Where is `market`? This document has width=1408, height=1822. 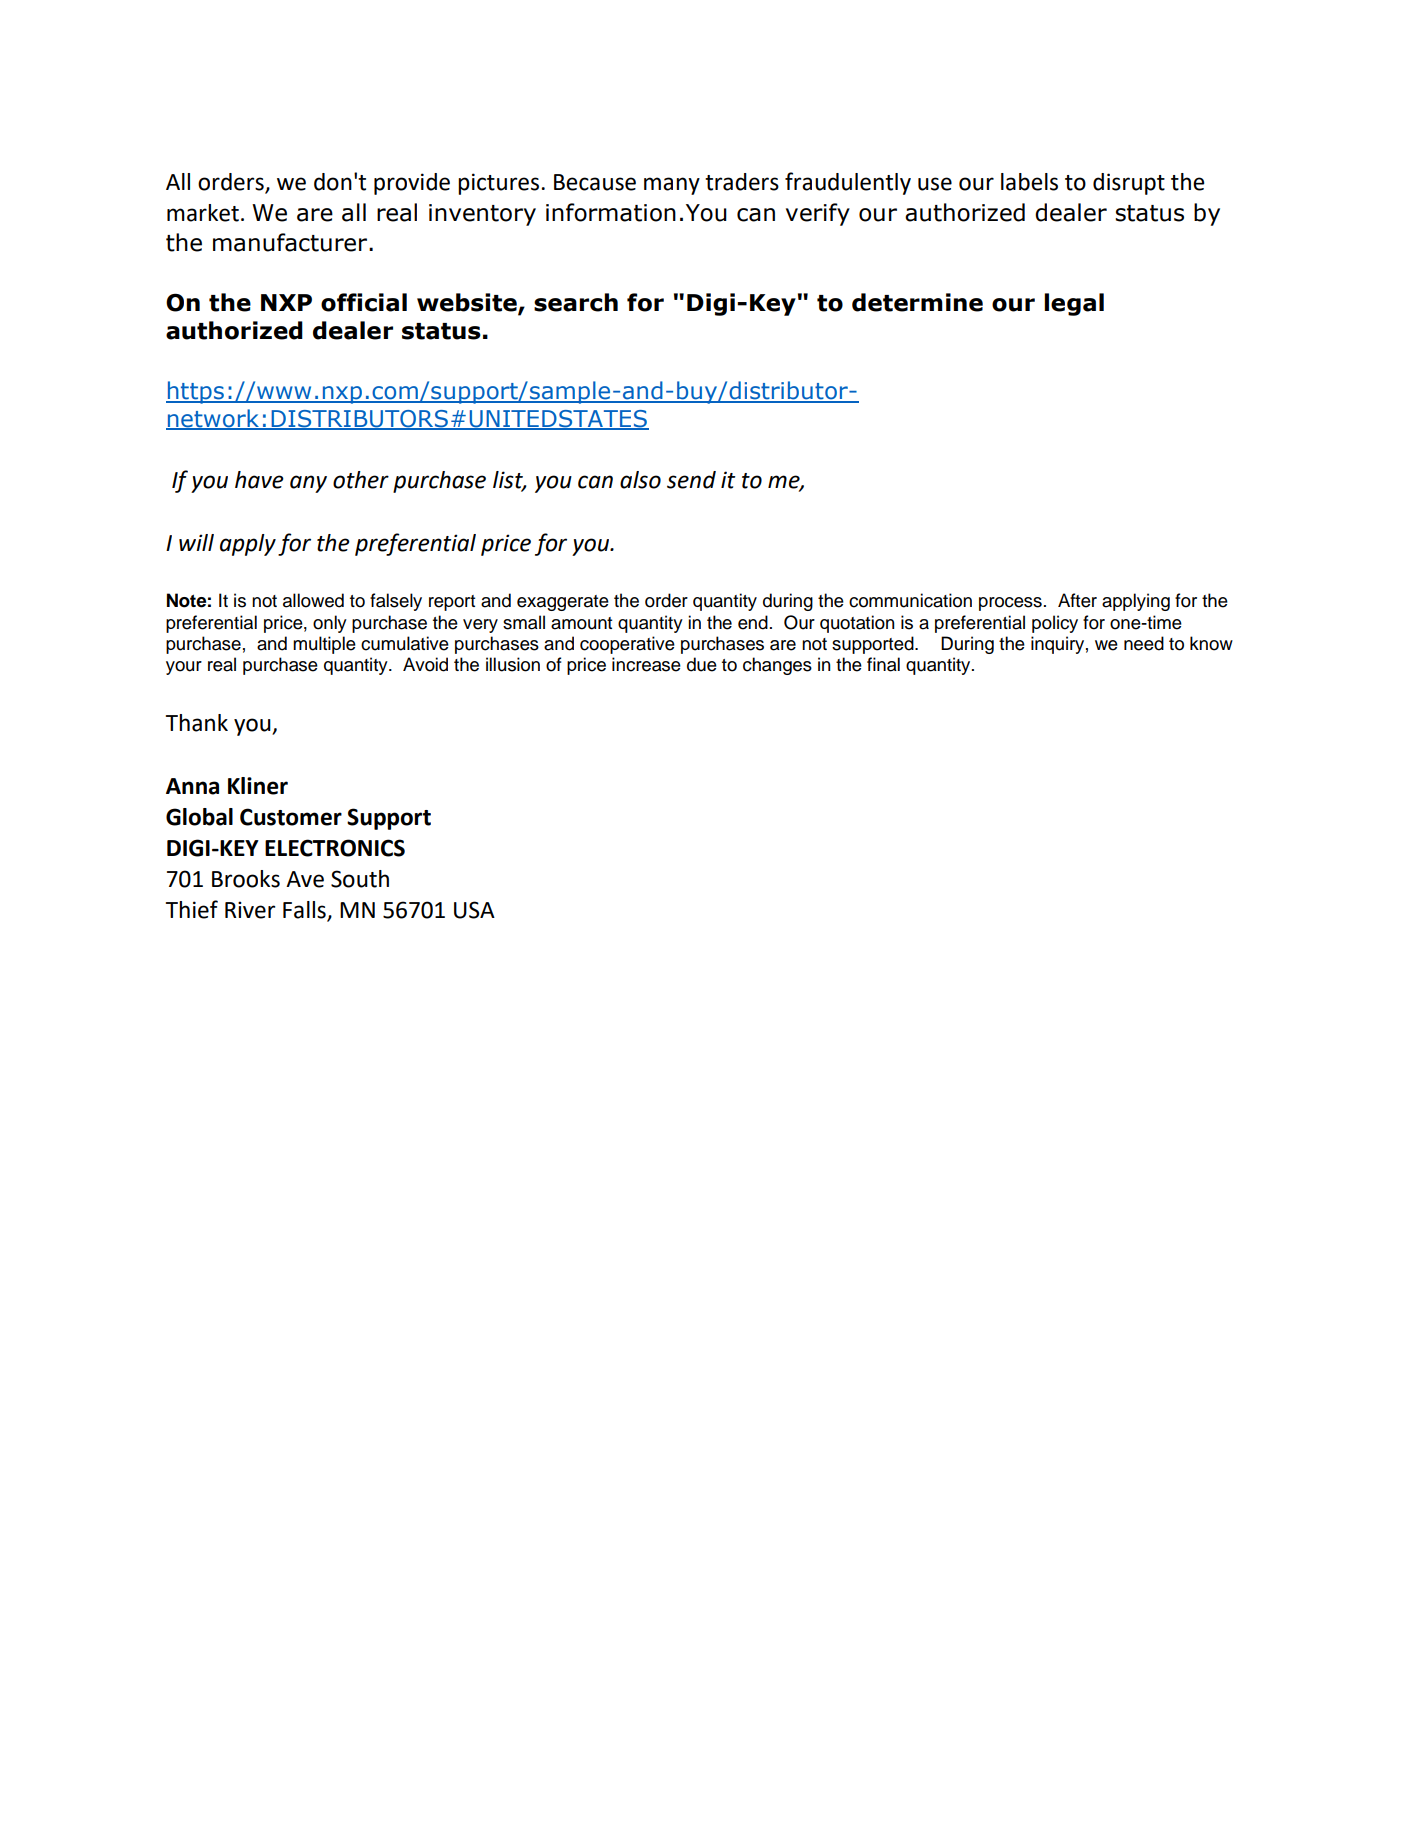
market is located at coordinates (203, 213).
